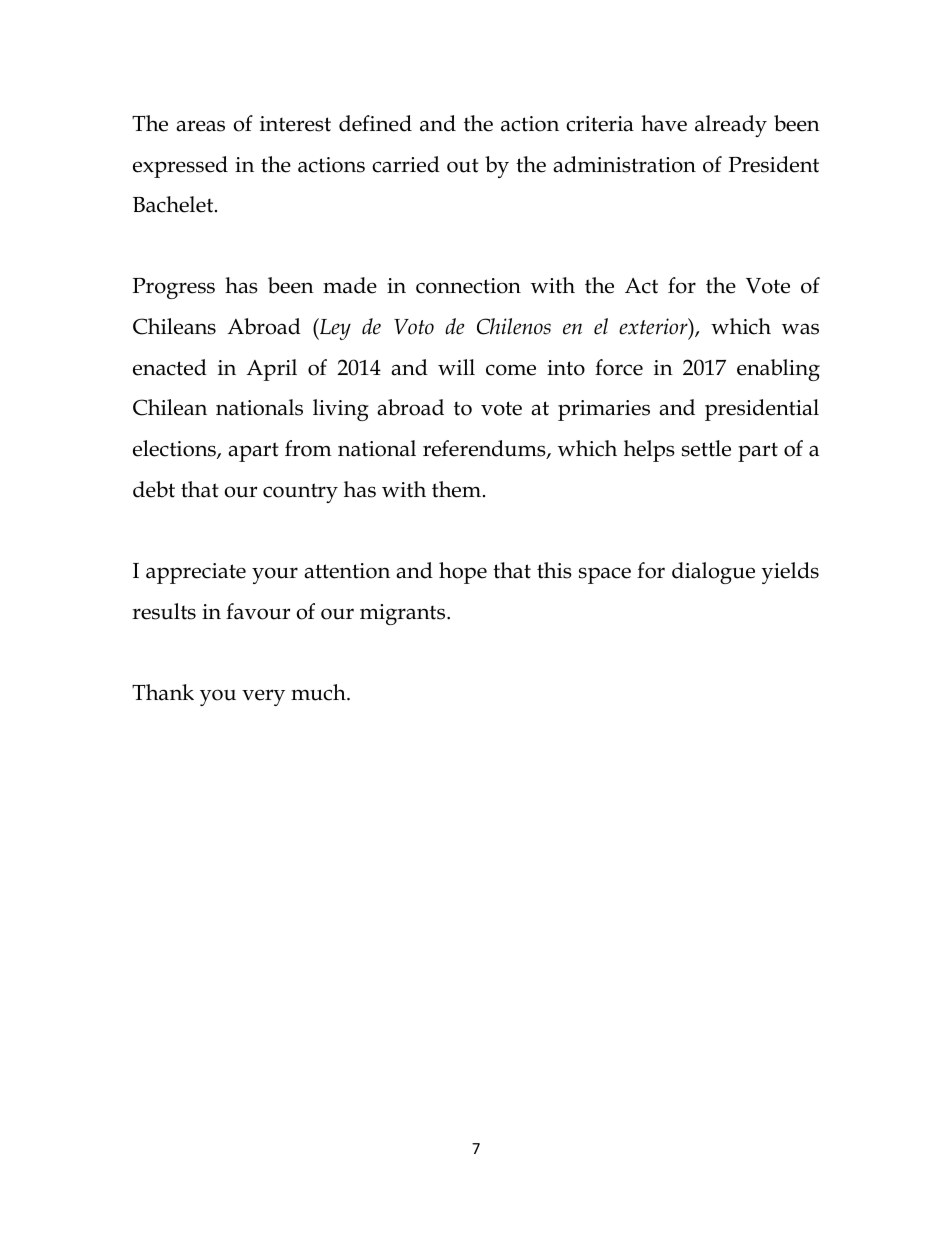 The height and width of the image is (1233, 952). Describe the element at coordinates (706, 448) in the image. I see `settle` at that location.
